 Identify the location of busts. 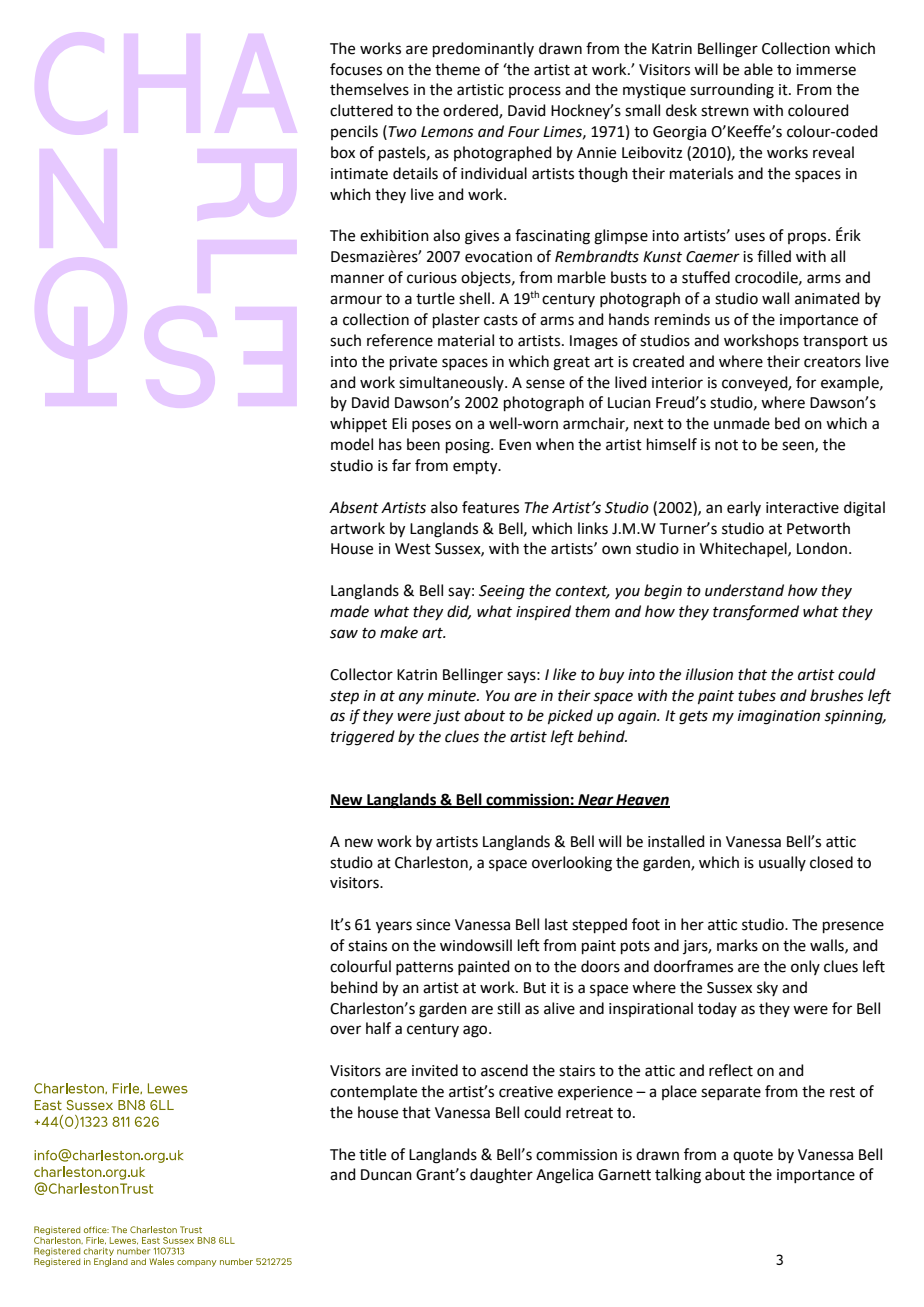
(629, 277).
